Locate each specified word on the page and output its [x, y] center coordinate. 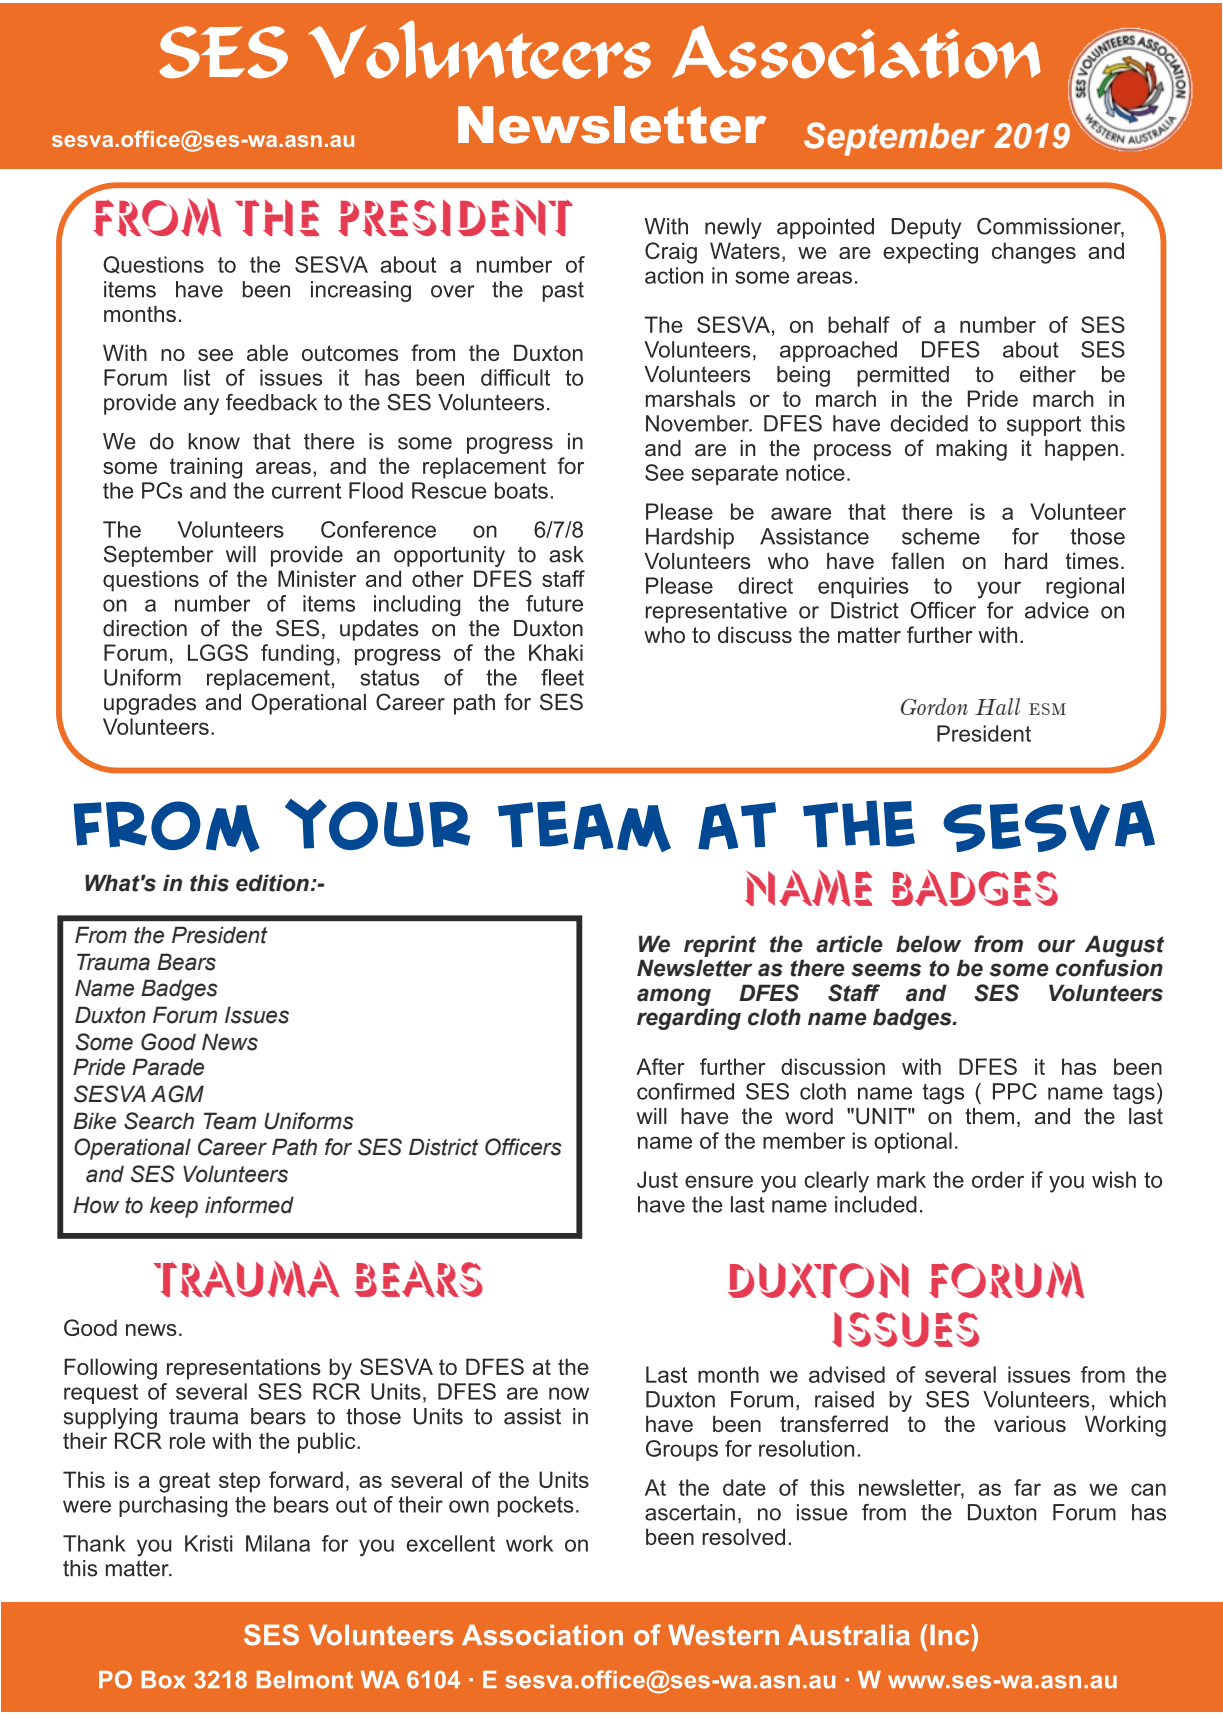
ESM [1047, 709]
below [928, 944]
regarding [689, 1019]
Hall [997, 706]
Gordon [934, 706]
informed [249, 1205]
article [849, 944]
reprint [720, 946]
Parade [168, 1067]
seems [886, 970]
